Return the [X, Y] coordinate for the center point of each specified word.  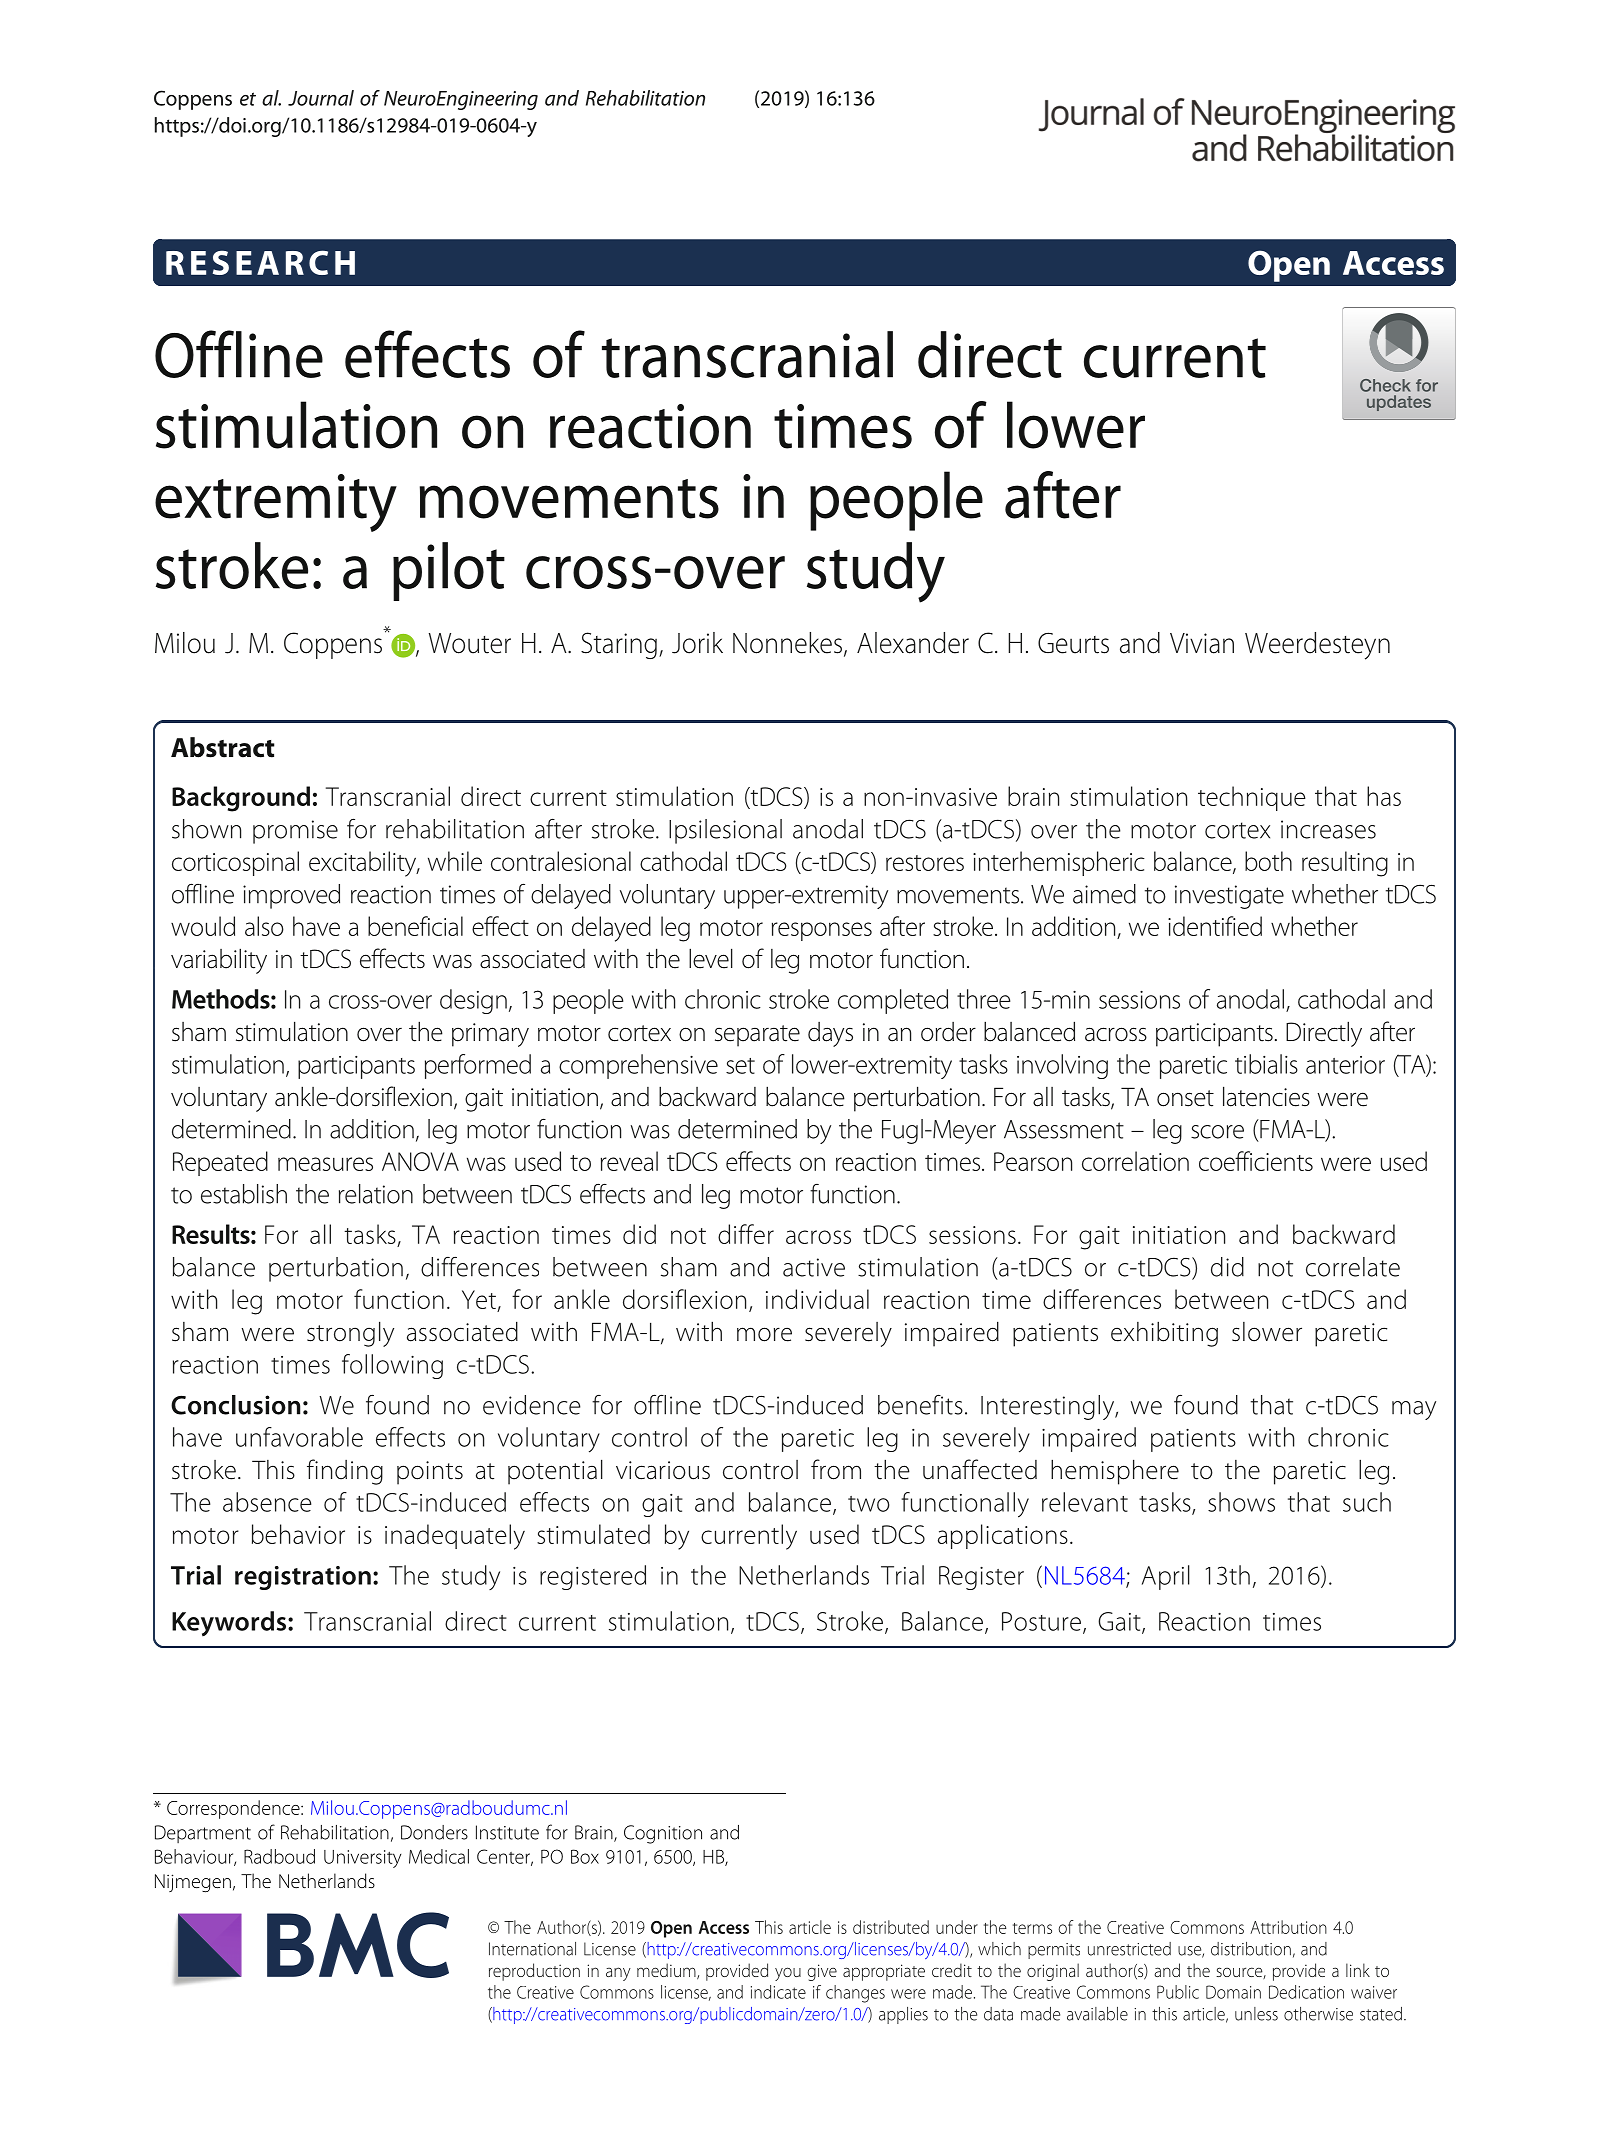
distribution [1251, 1949]
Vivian [1202, 643]
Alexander [913, 643]
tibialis [1266, 1064]
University [362, 1859]
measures [325, 1164]
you [788, 1974]
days [830, 1034]
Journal [321, 98]
